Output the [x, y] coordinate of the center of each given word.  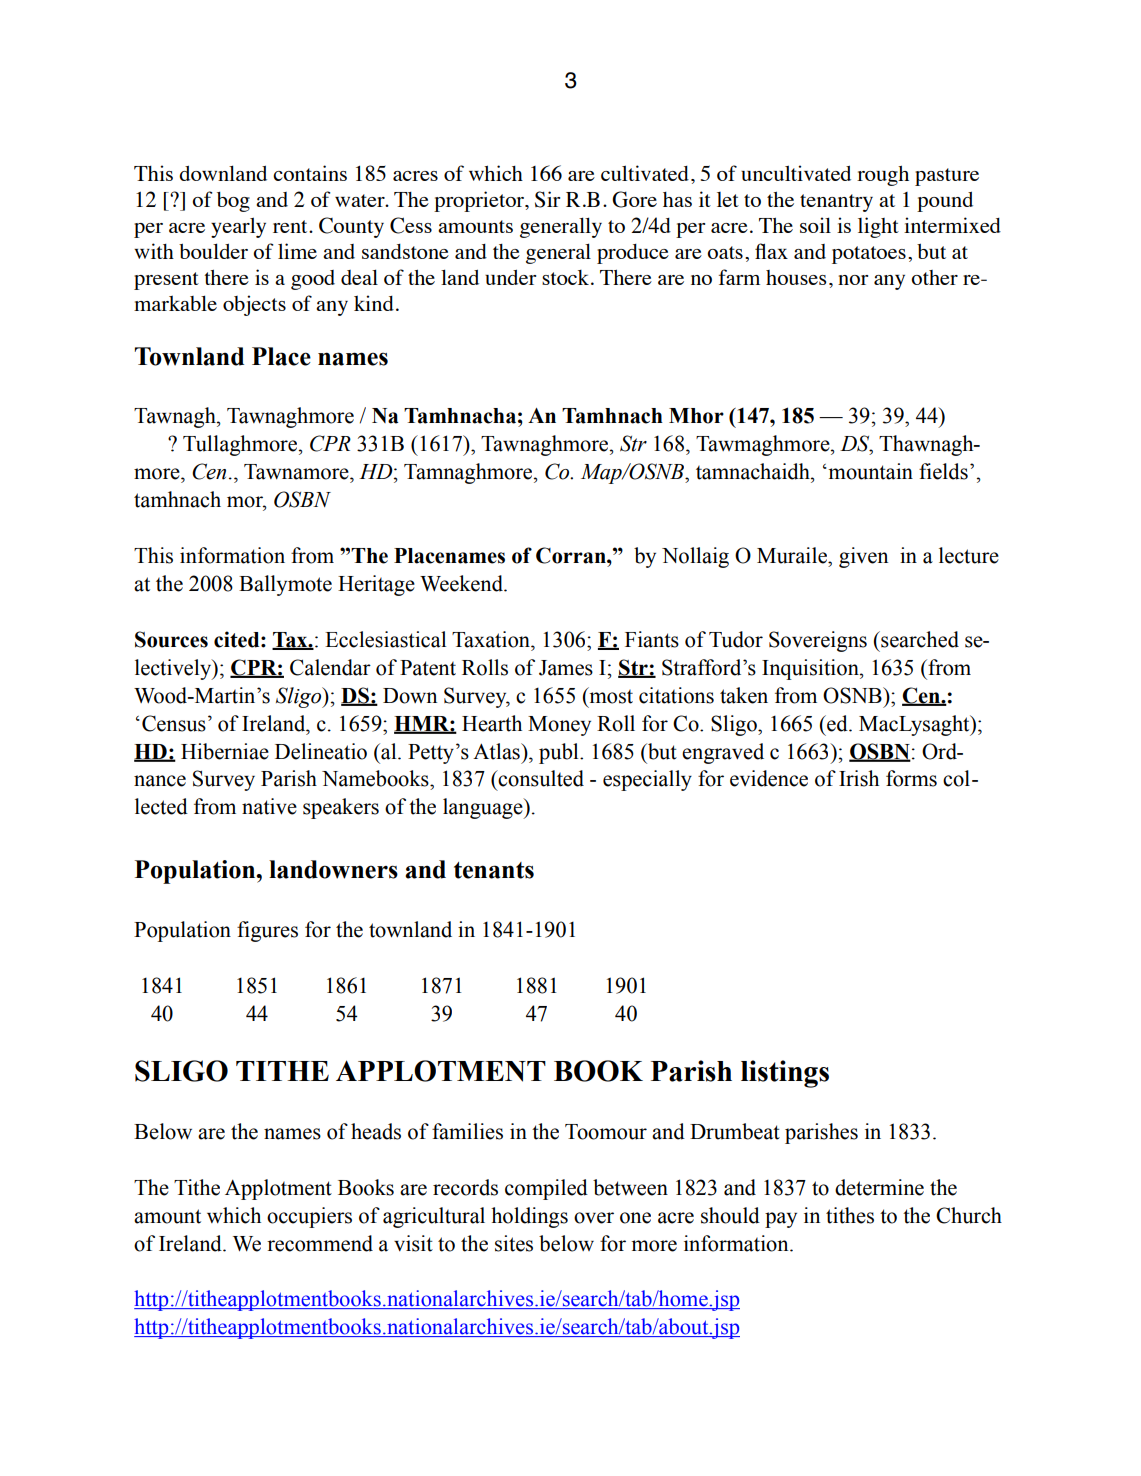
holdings [529, 1217]
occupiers [309, 1217]
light [878, 227]
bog [233, 202]
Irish [859, 778]
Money [559, 726]
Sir [547, 199]
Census [174, 723]
